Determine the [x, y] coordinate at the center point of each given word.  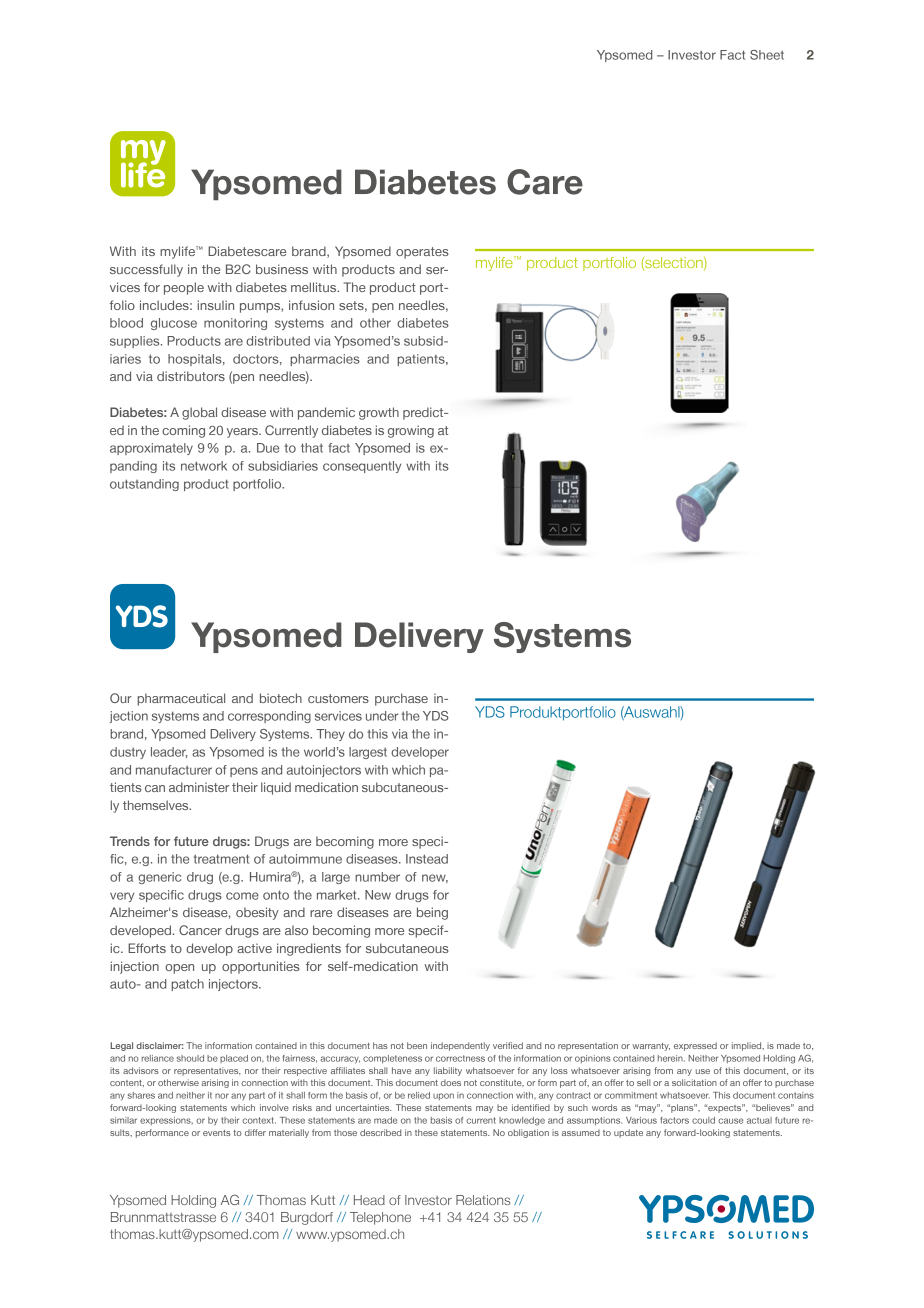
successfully [146, 270]
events [217, 1133]
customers [338, 698]
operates [422, 253]
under [382, 716]
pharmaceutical [181, 699]
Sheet [767, 55]
